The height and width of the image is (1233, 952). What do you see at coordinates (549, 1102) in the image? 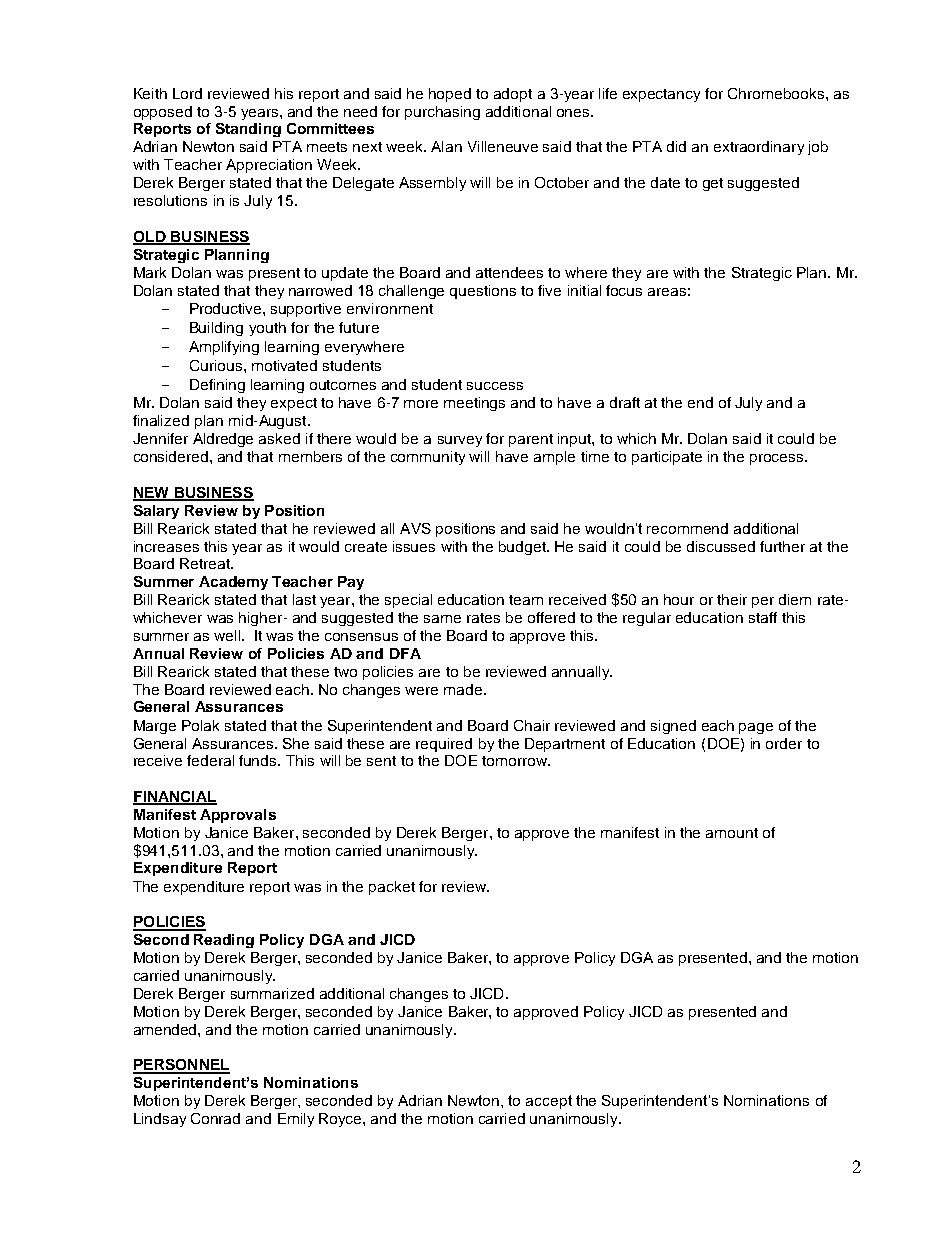
I see `accept` at bounding box center [549, 1102].
